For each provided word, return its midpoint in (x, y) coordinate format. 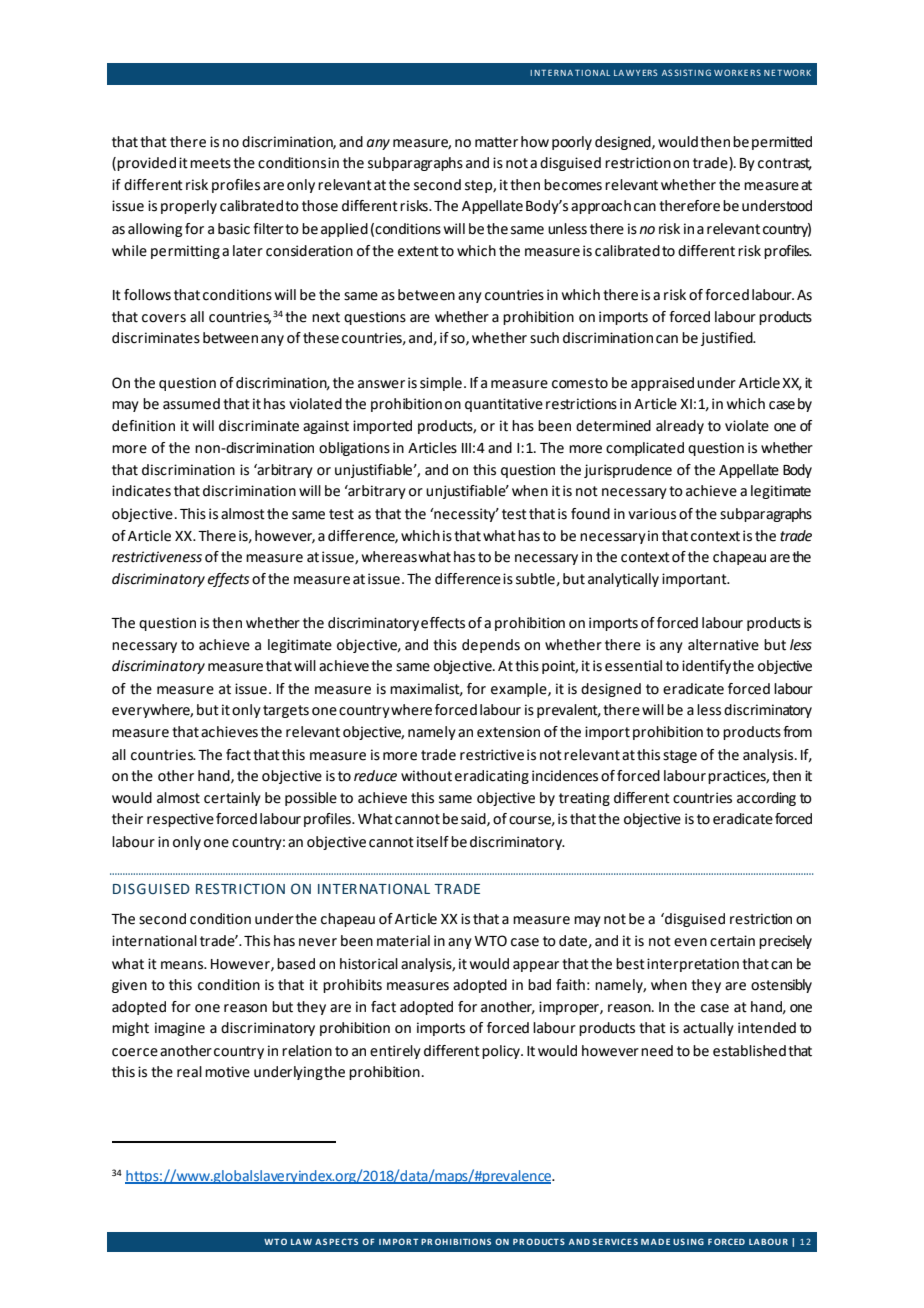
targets (286, 711)
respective (180, 820)
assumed (191, 404)
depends (491, 646)
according (766, 799)
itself (433, 842)
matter (496, 142)
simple (441, 384)
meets (210, 163)
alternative (723, 645)
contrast (785, 164)
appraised (662, 384)
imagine (180, 1029)
